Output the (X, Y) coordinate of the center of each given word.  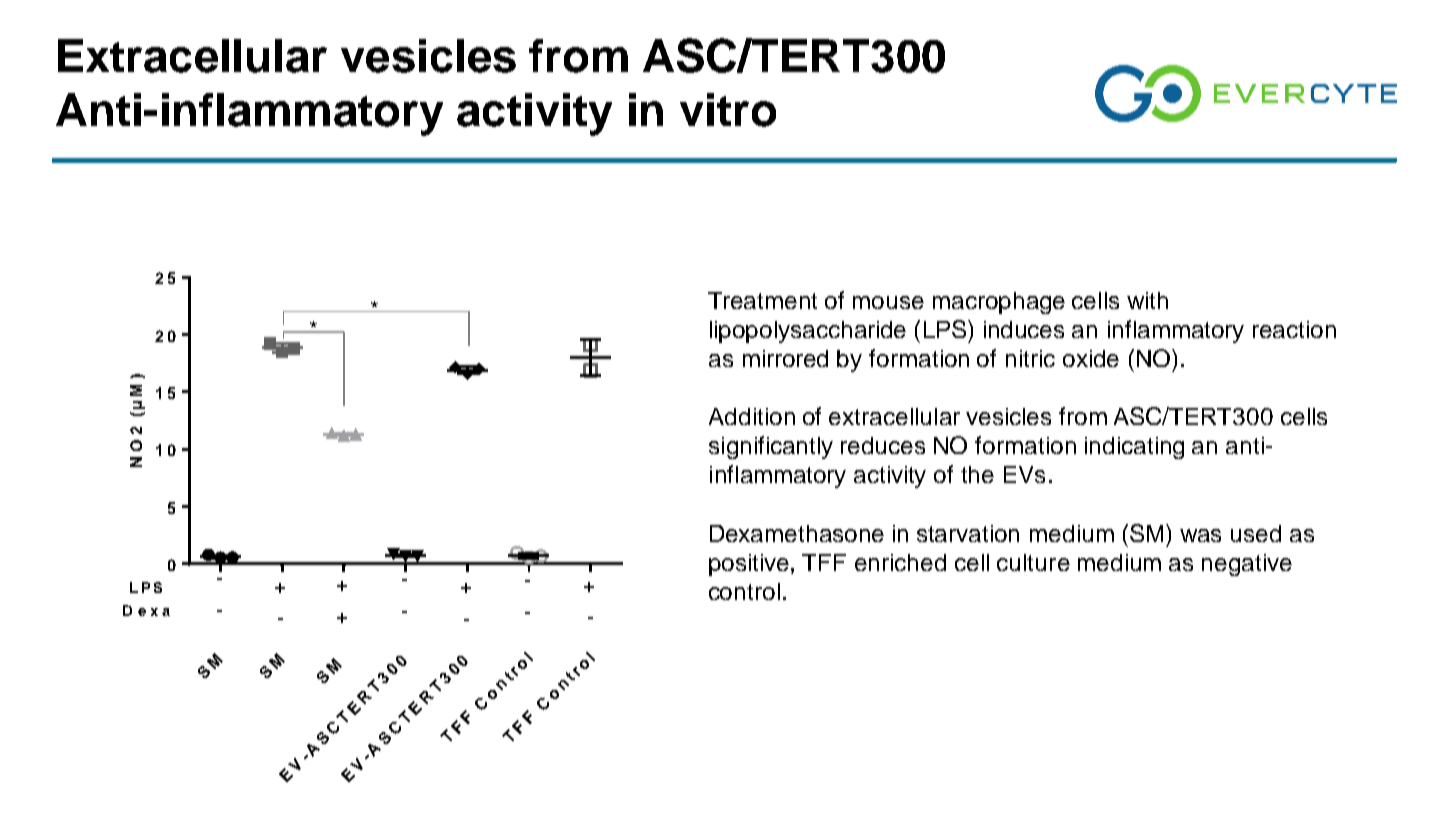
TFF (824, 562)
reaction (1294, 329)
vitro (728, 110)
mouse (888, 302)
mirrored (785, 358)
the (977, 474)
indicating (1134, 448)
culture (1033, 562)
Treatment (762, 300)
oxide (1091, 358)
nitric (1030, 358)
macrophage (999, 303)
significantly (771, 447)
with (1147, 300)
